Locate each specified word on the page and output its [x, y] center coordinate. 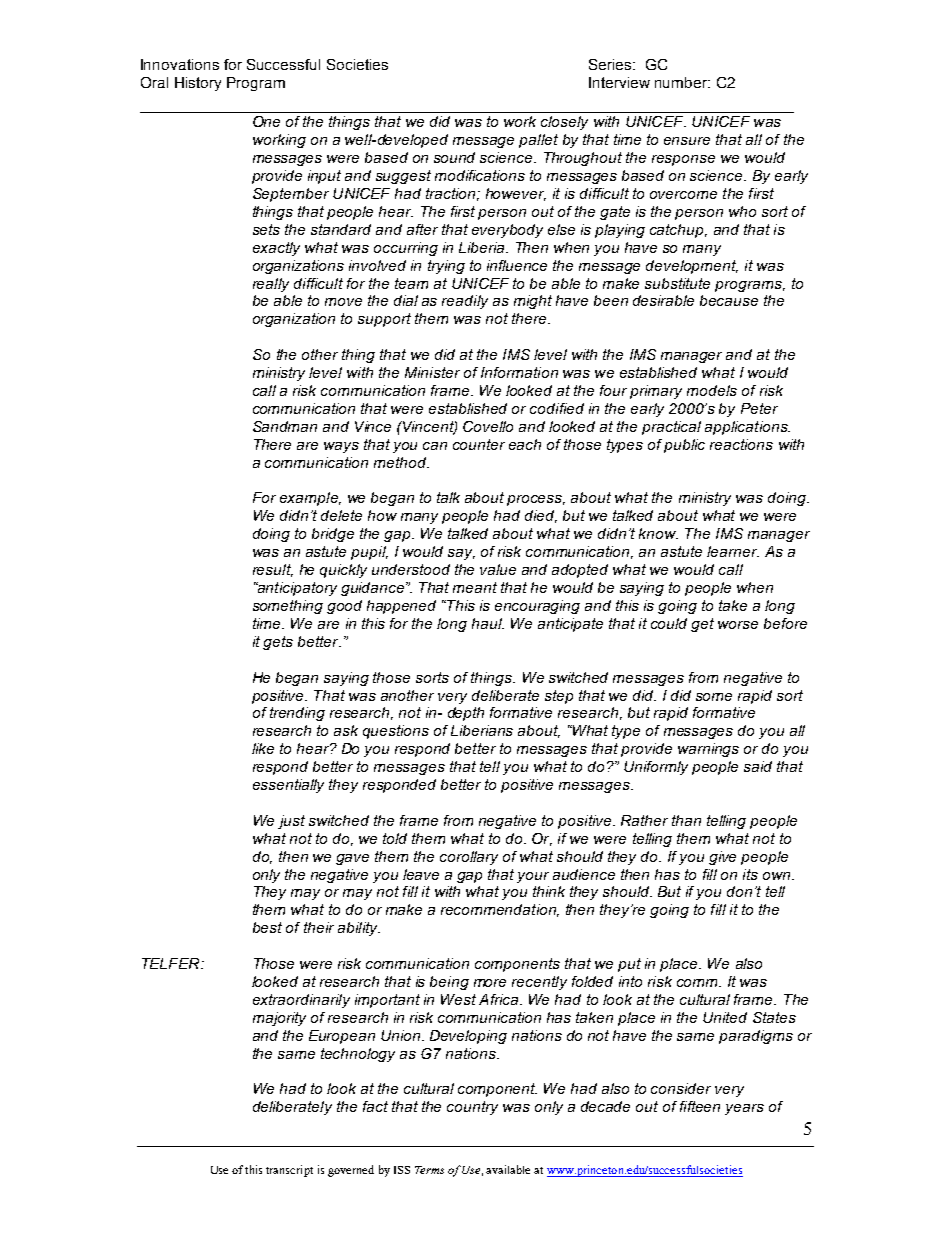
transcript [289, 1171]
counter [479, 444]
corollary [469, 858]
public [684, 446]
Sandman [285, 426]
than [686, 820]
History [198, 84]
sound [454, 157]
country [472, 1108]
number [682, 82]
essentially [288, 786]
